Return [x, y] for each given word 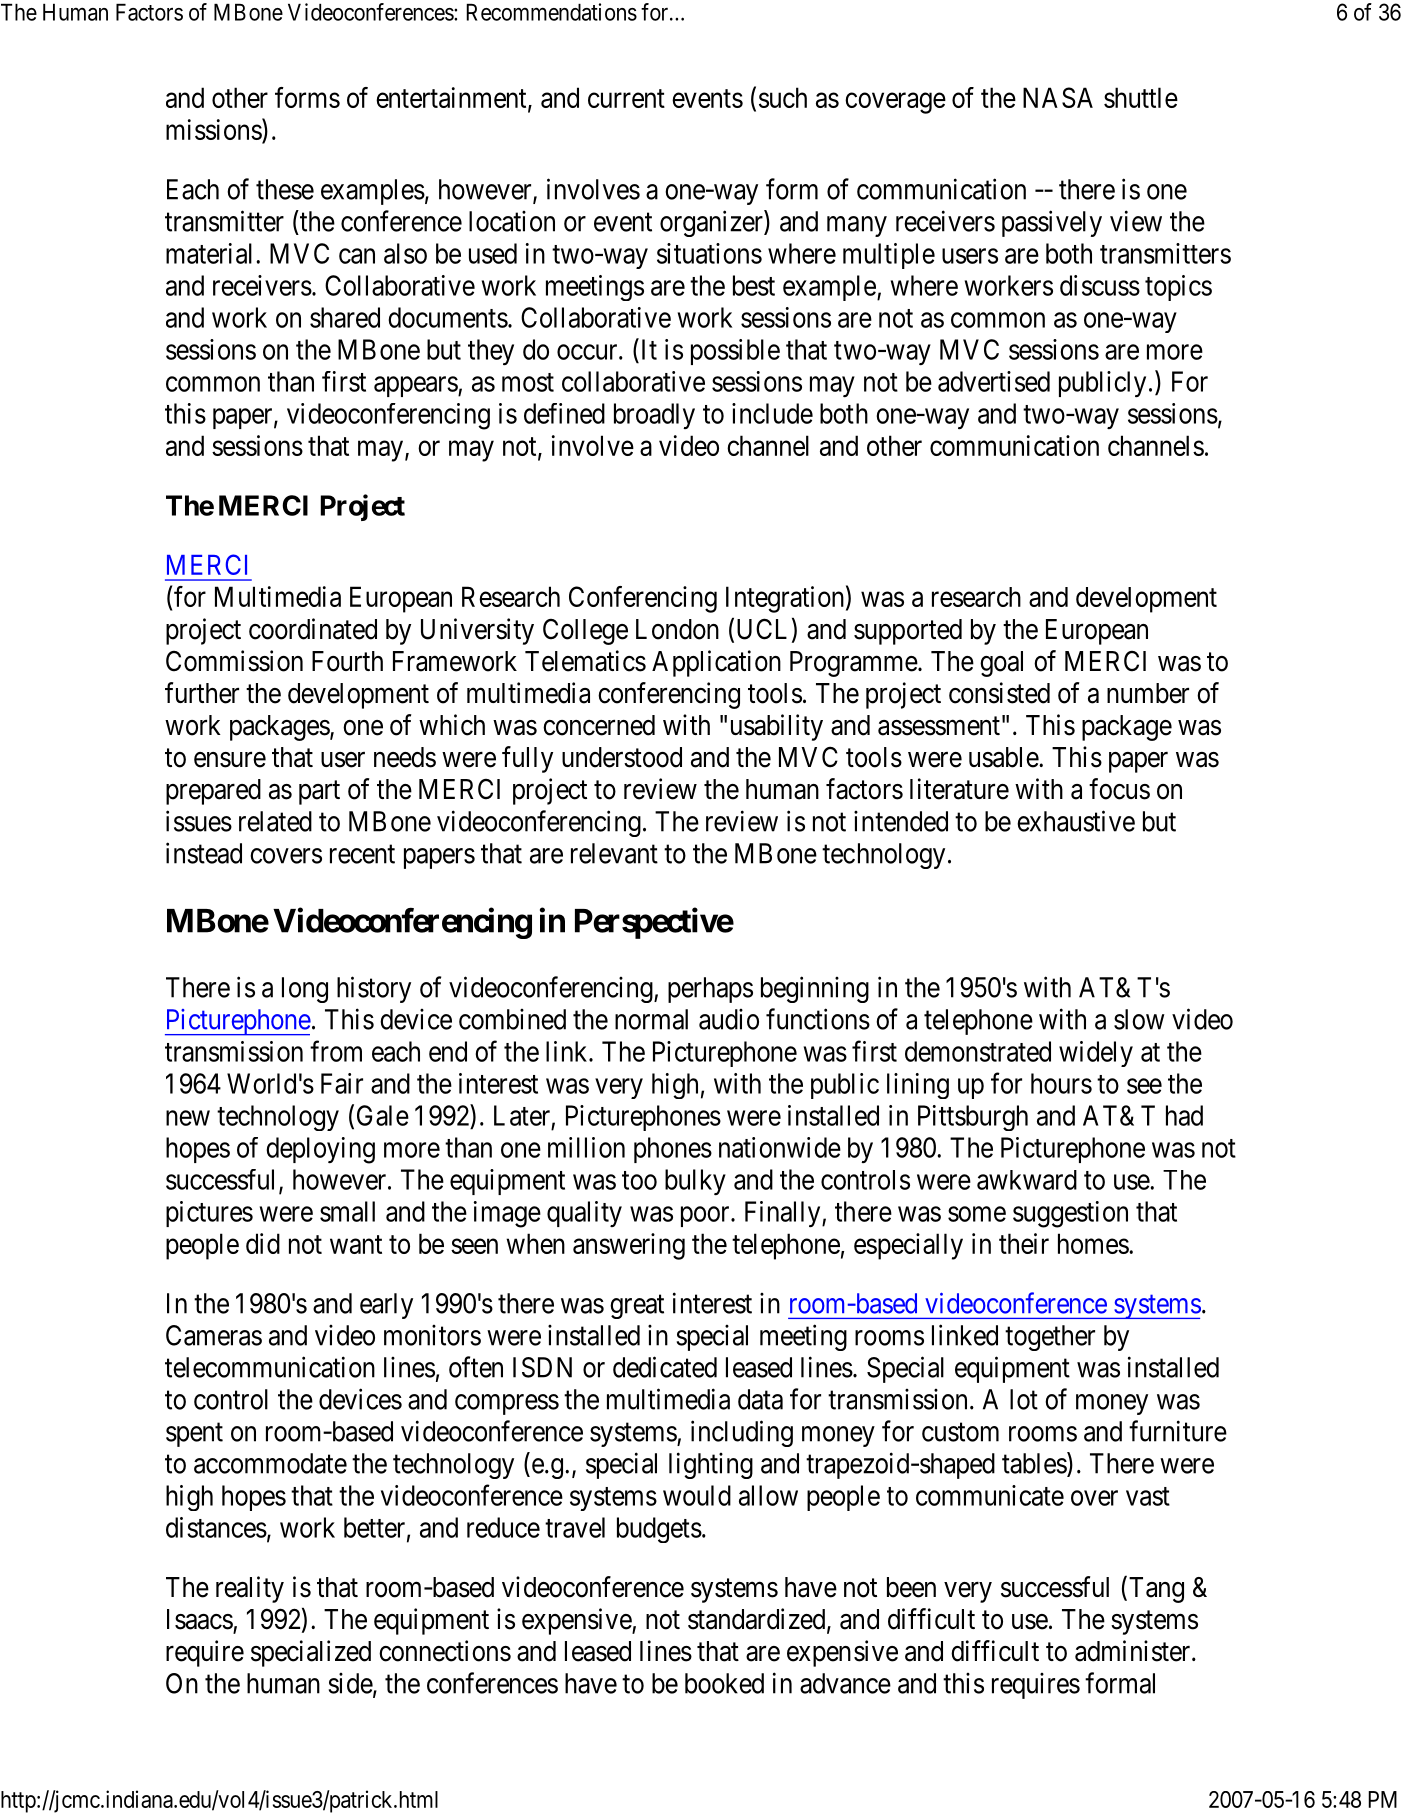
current [626, 98]
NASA [1058, 97]
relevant [614, 853]
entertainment [452, 98]
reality [250, 1589]
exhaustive [1076, 821]
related [275, 821]
